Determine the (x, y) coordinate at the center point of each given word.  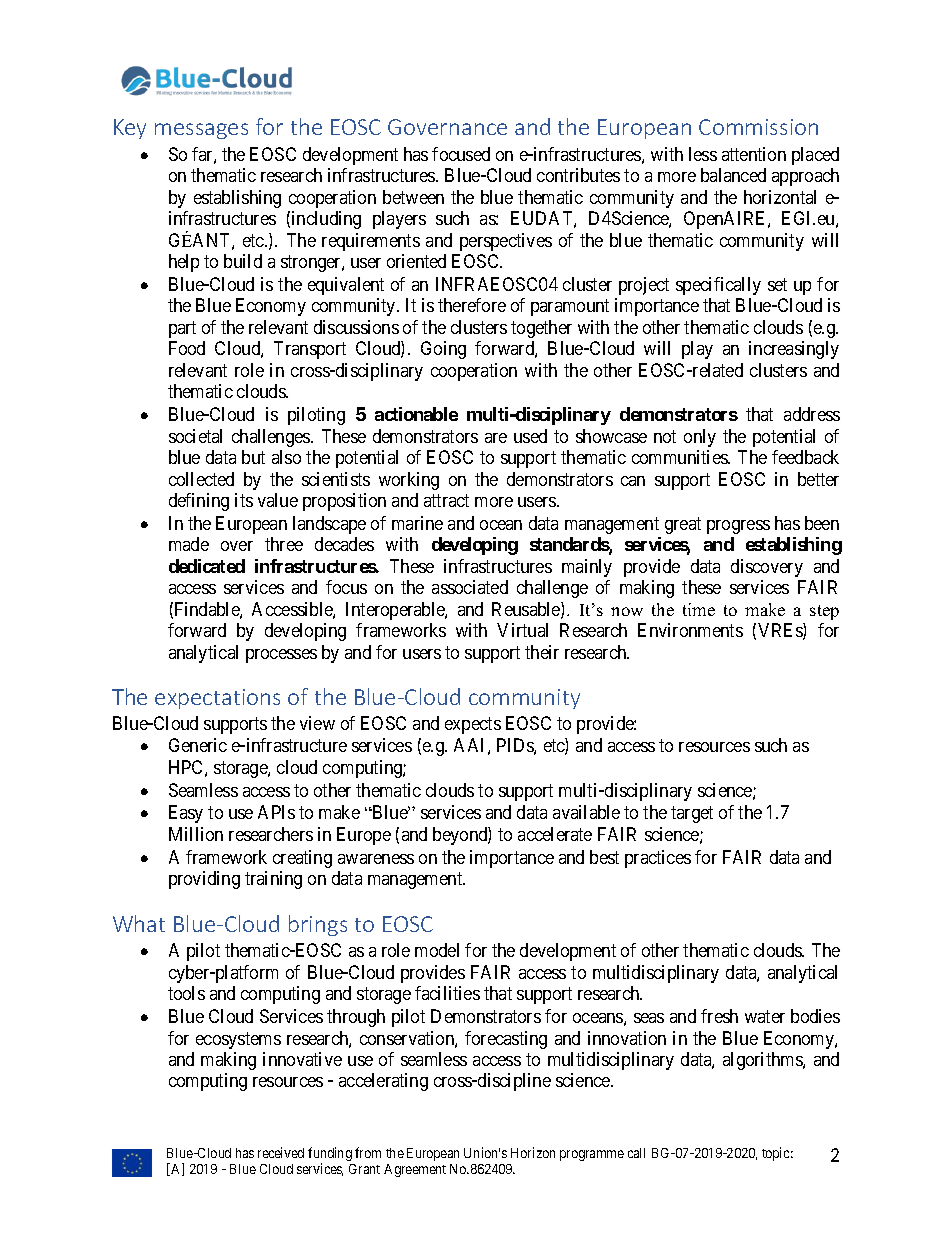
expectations (217, 699)
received (281, 1152)
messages (201, 131)
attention (754, 154)
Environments (690, 630)
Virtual (522, 630)
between (413, 197)
